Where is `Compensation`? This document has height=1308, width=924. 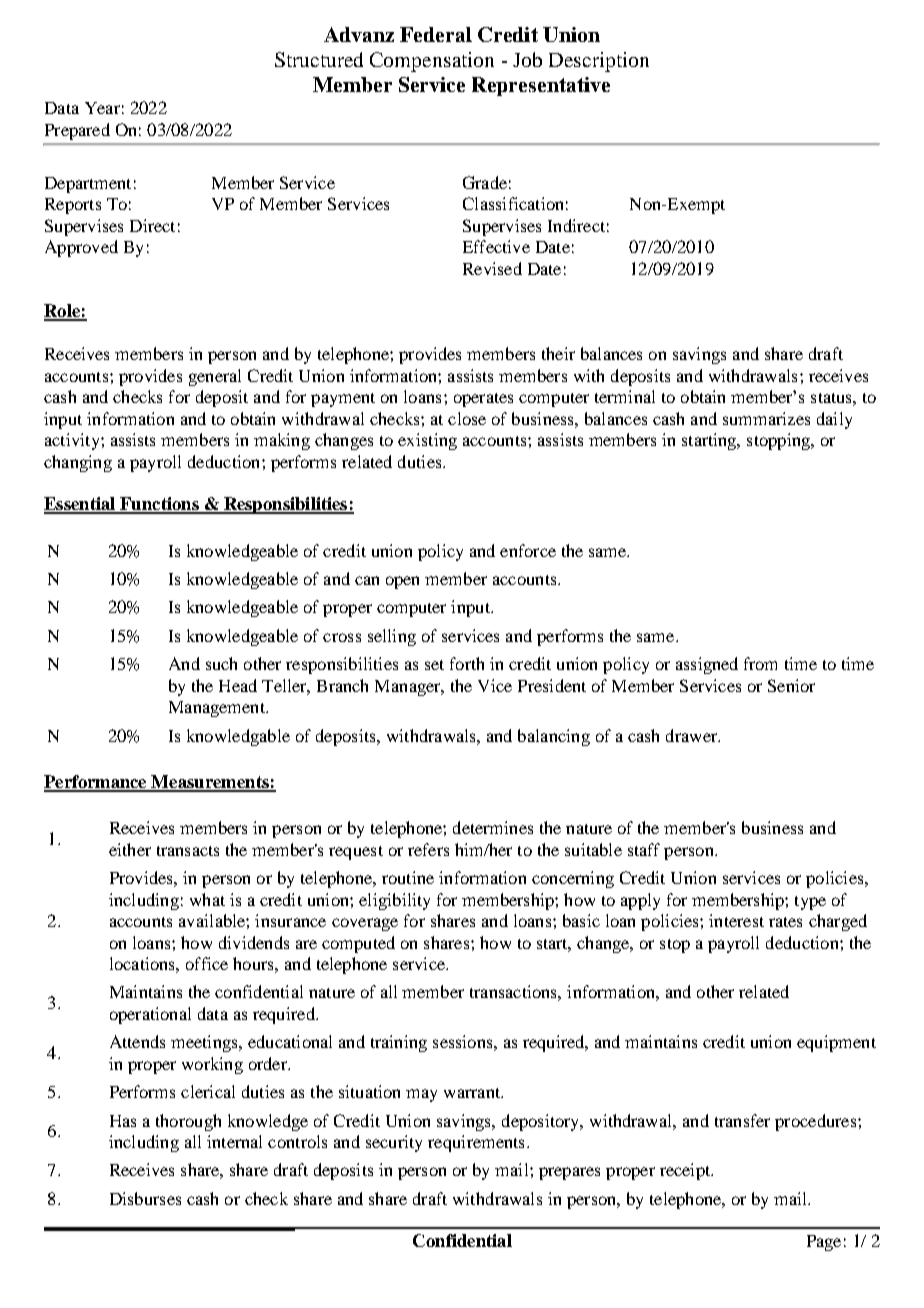 Compensation is located at coordinates (432, 62).
